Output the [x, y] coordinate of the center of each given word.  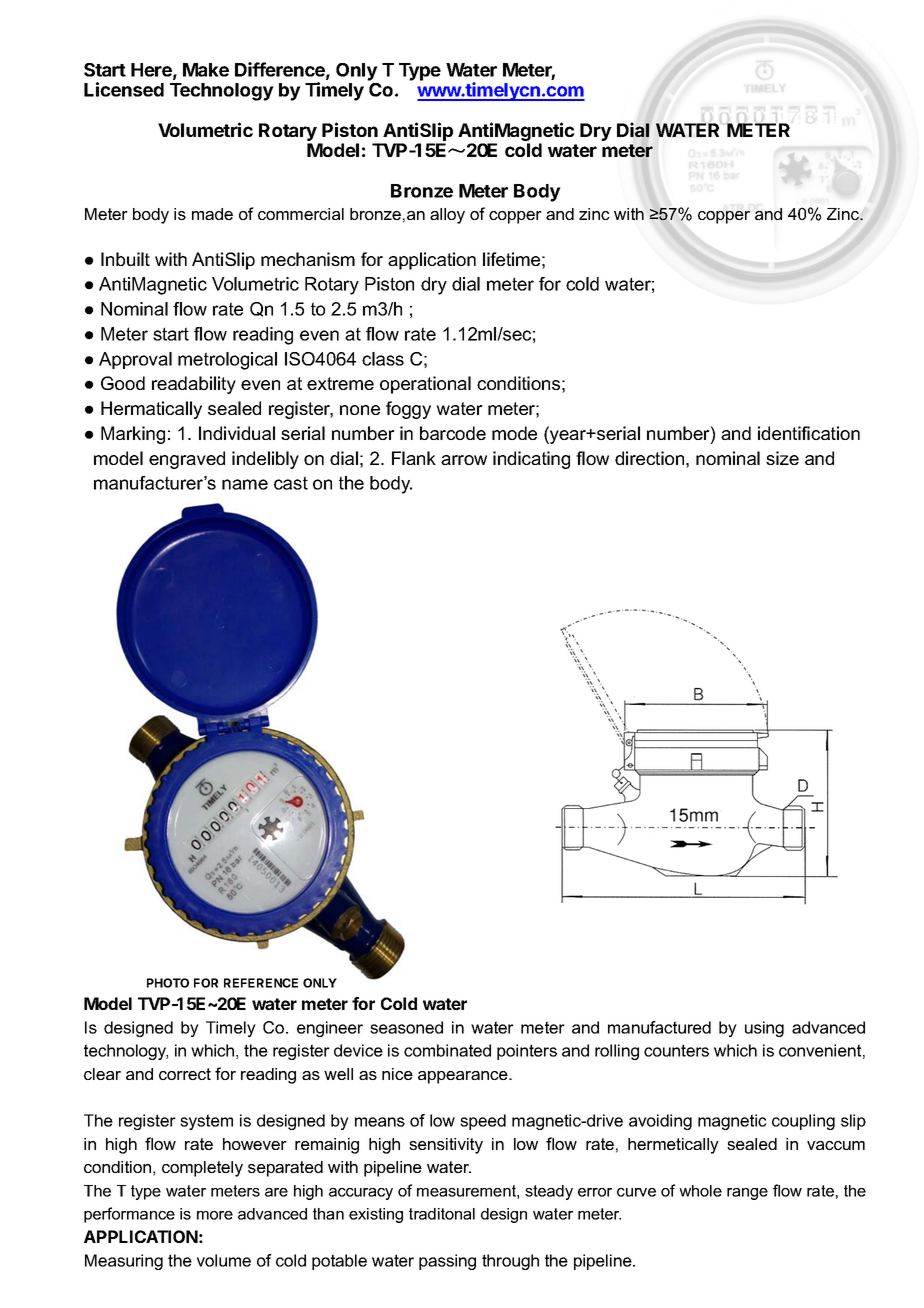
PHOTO [168, 983]
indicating [531, 460]
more [215, 1215]
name [245, 484]
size [782, 458]
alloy [447, 216]
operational [425, 385]
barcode [453, 433]
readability [194, 385]
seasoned [406, 1027]
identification [809, 433]
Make [206, 70]
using [764, 1029]
